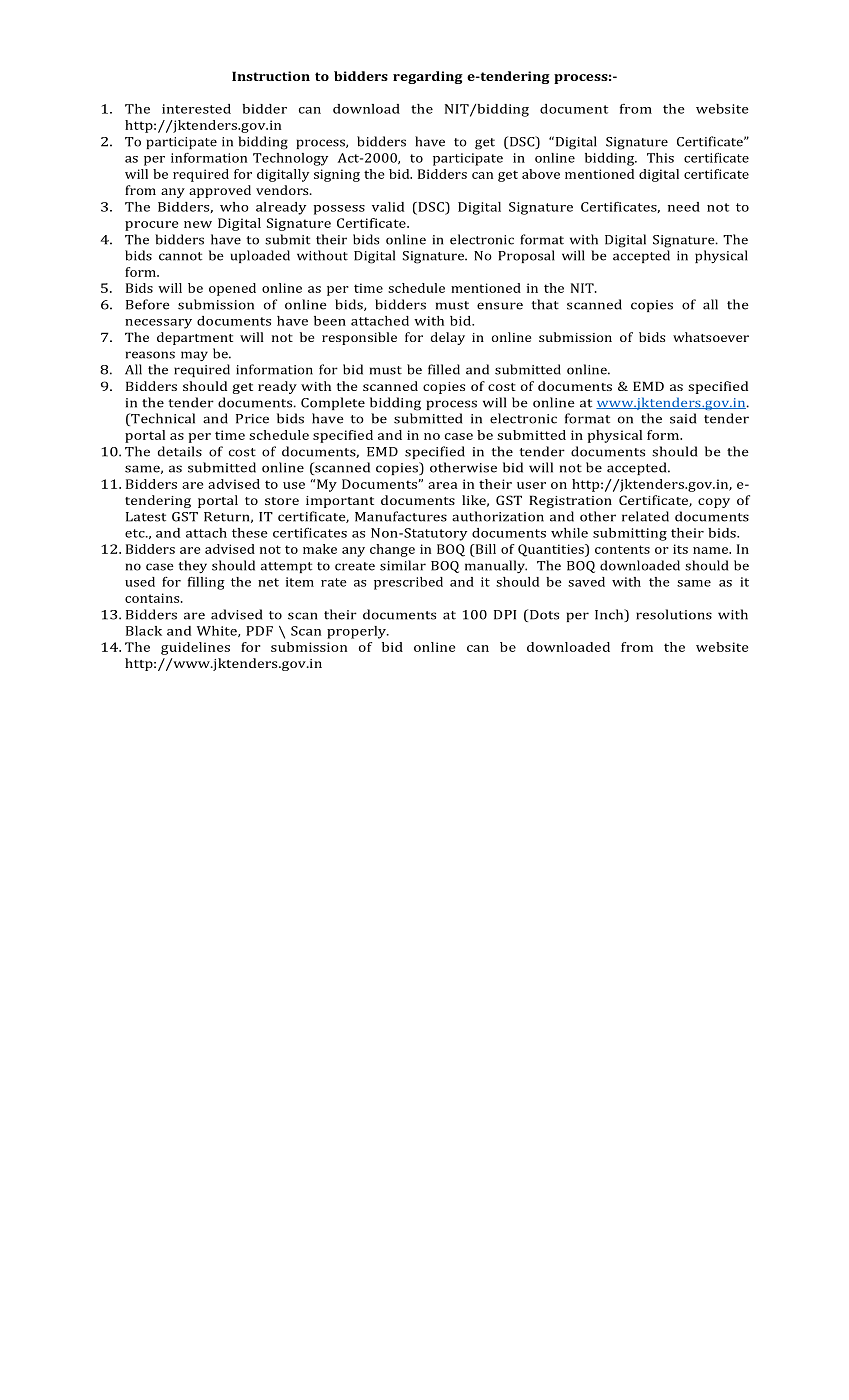 The image size is (849, 1400). Describe the element at coordinates (683, 418) in the screenshot. I see `said` at that location.
